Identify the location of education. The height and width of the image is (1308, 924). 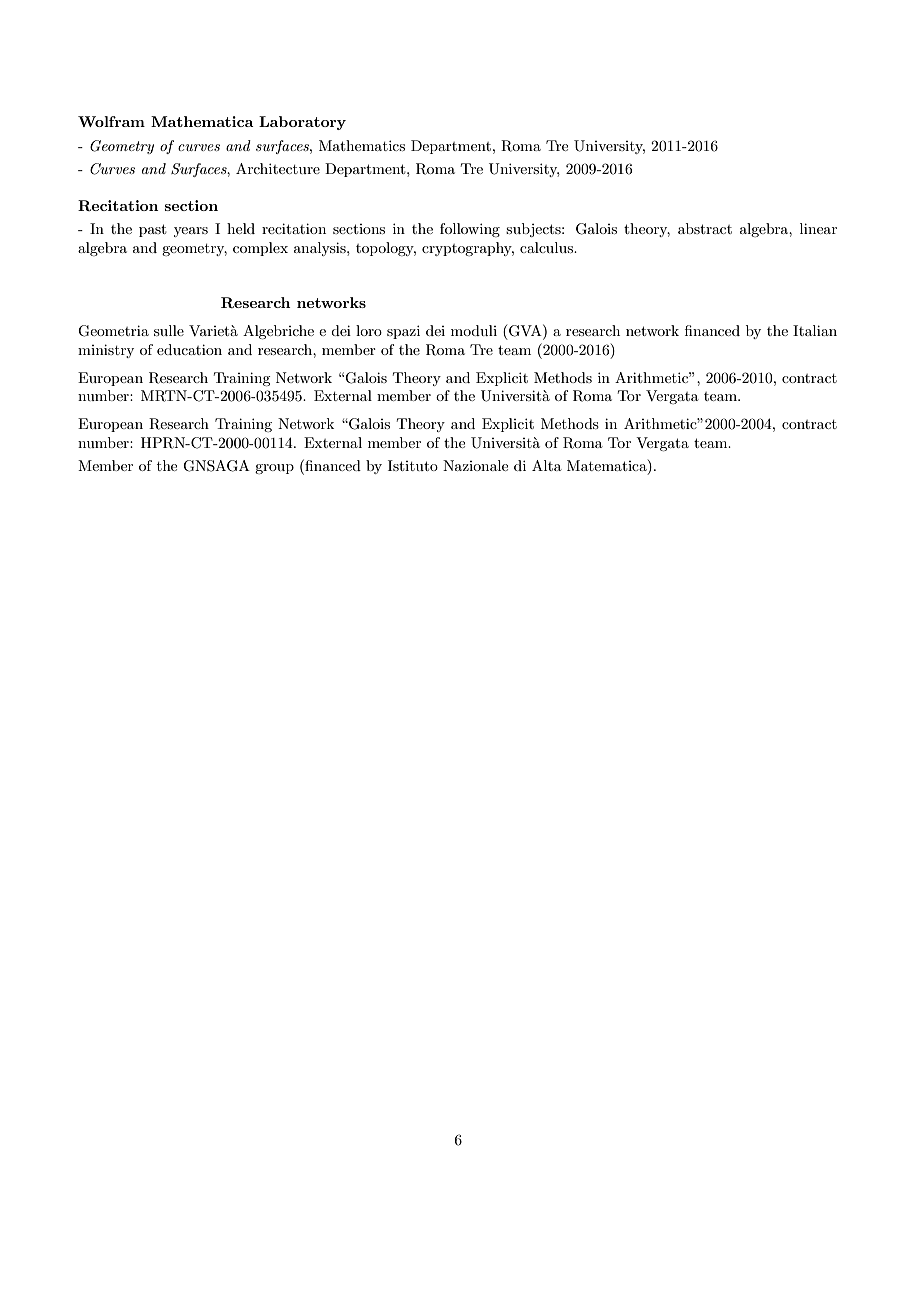
(189, 349).
